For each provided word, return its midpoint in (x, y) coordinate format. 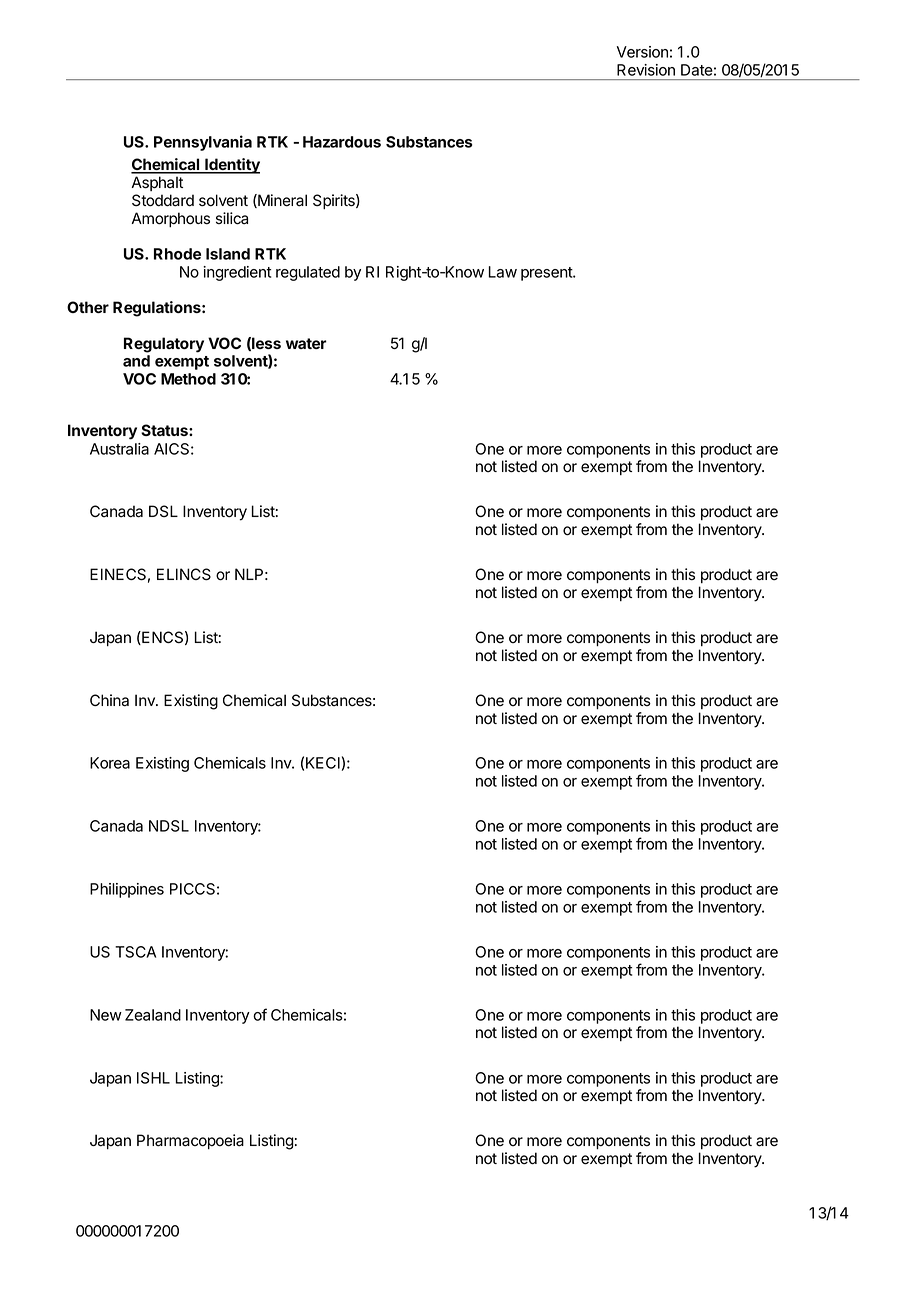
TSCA (135, 952)
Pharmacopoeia (190, 1141)
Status (165, 430)
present (547, 274)
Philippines (127, 890)
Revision (646, 70)
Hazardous (342, 142)
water (306, 343)
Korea (110, 763)
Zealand (153, 1015)
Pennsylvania (203, 143)
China (109, 700)
